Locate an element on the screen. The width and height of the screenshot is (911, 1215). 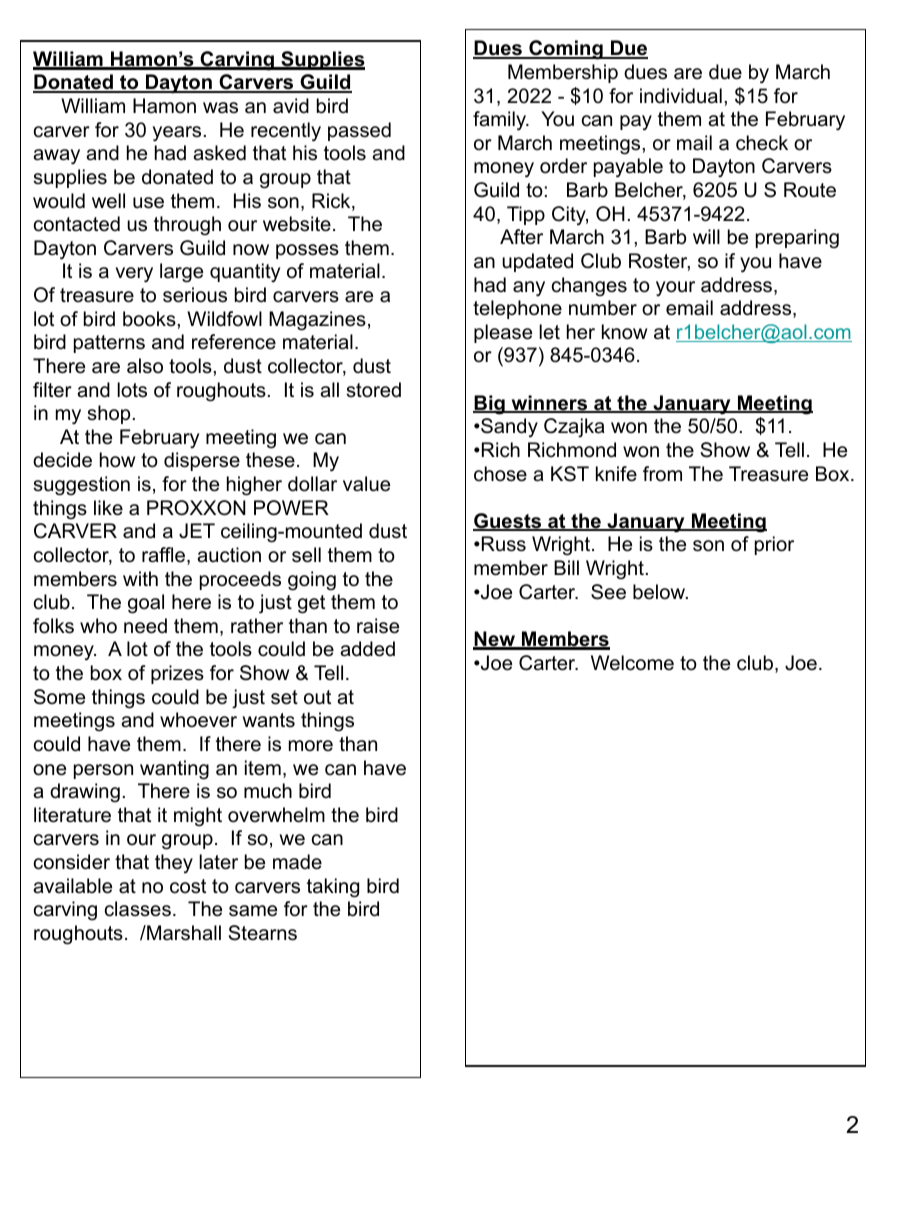
was is located at coordinates (220, 108).
